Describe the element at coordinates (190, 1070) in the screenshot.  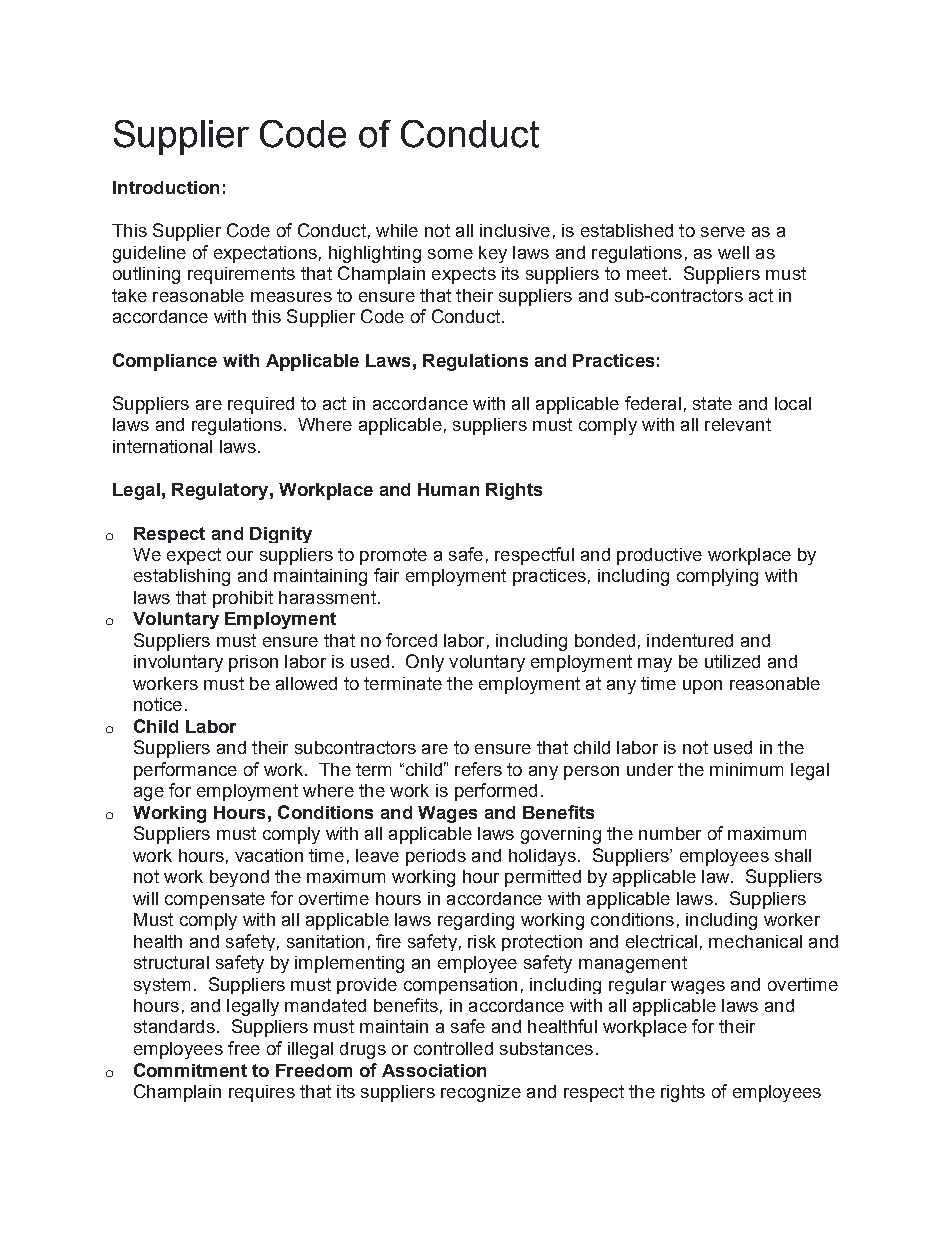
I see `Commitment` at that location.
